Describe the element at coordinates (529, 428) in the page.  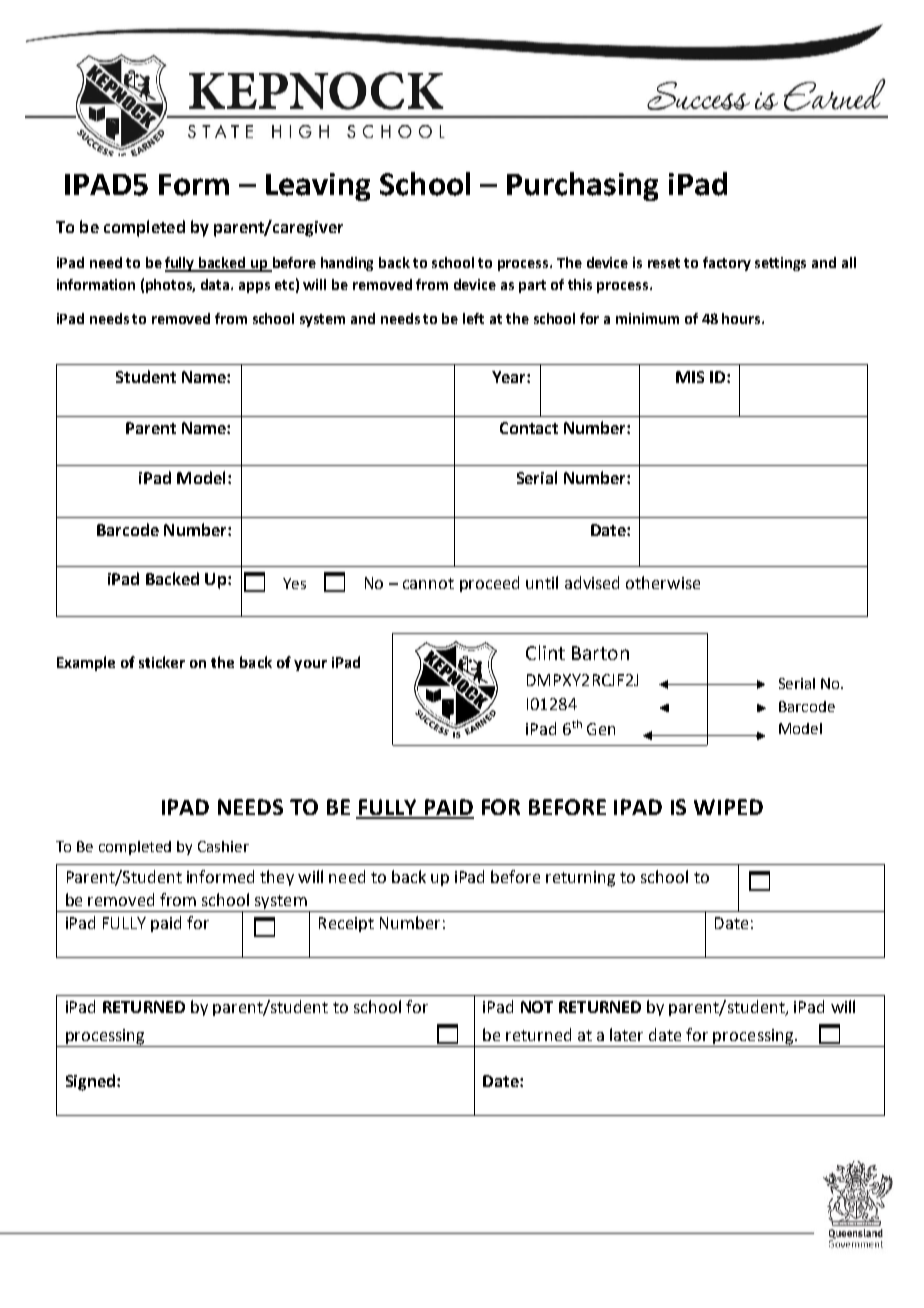
I see `Contact` at that location.
